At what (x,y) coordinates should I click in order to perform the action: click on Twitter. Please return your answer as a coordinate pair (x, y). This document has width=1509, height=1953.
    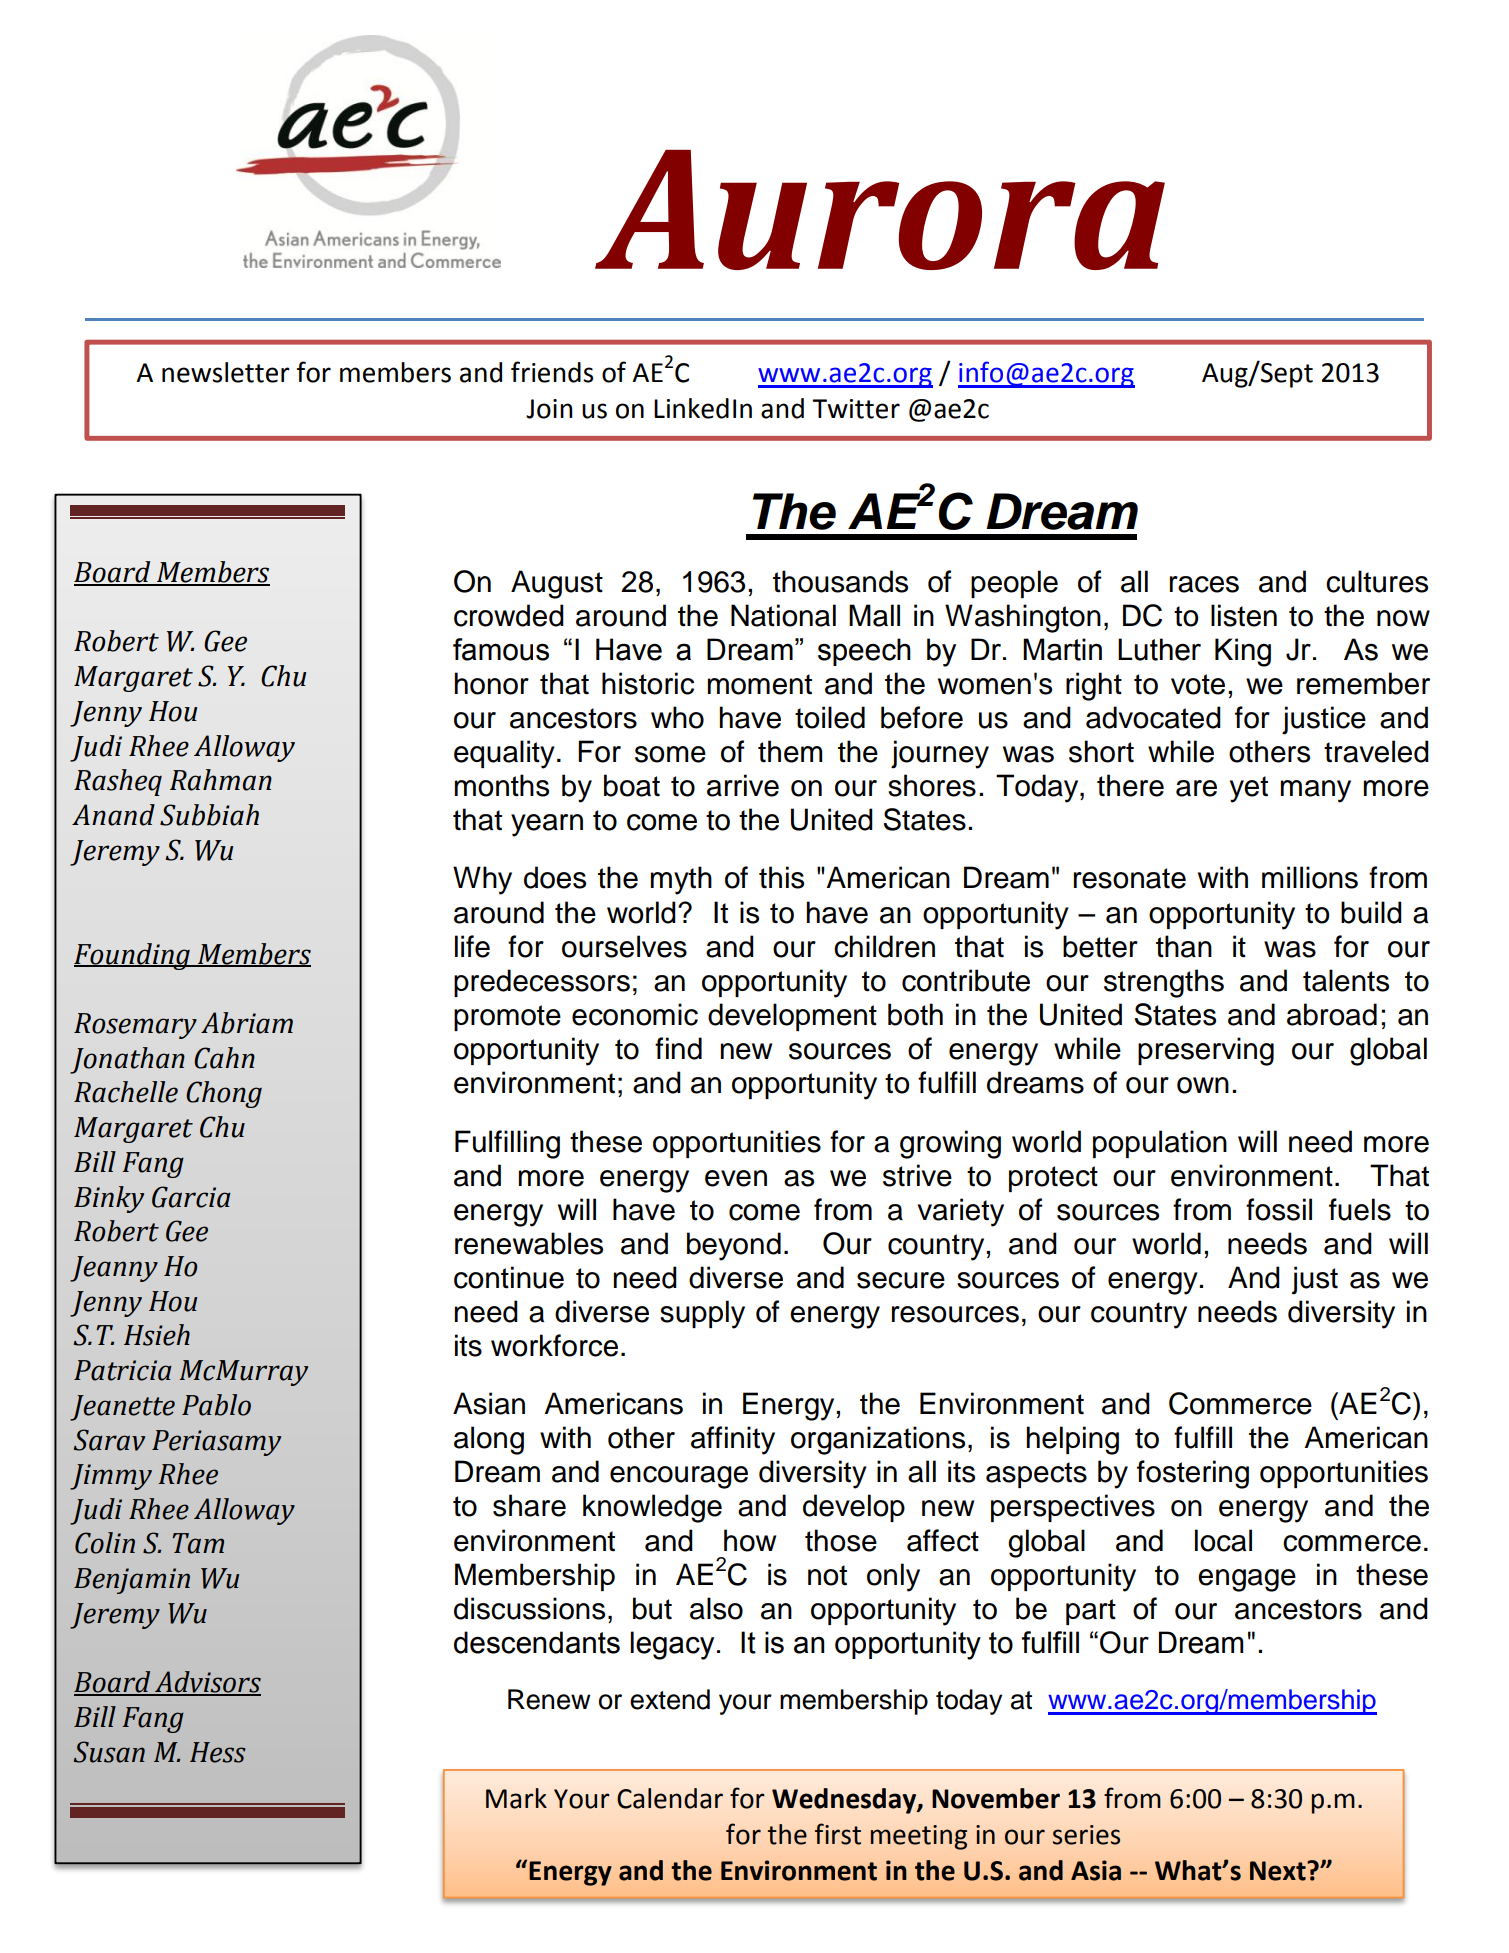
    Looking at the image, I should click on (856, 409).
